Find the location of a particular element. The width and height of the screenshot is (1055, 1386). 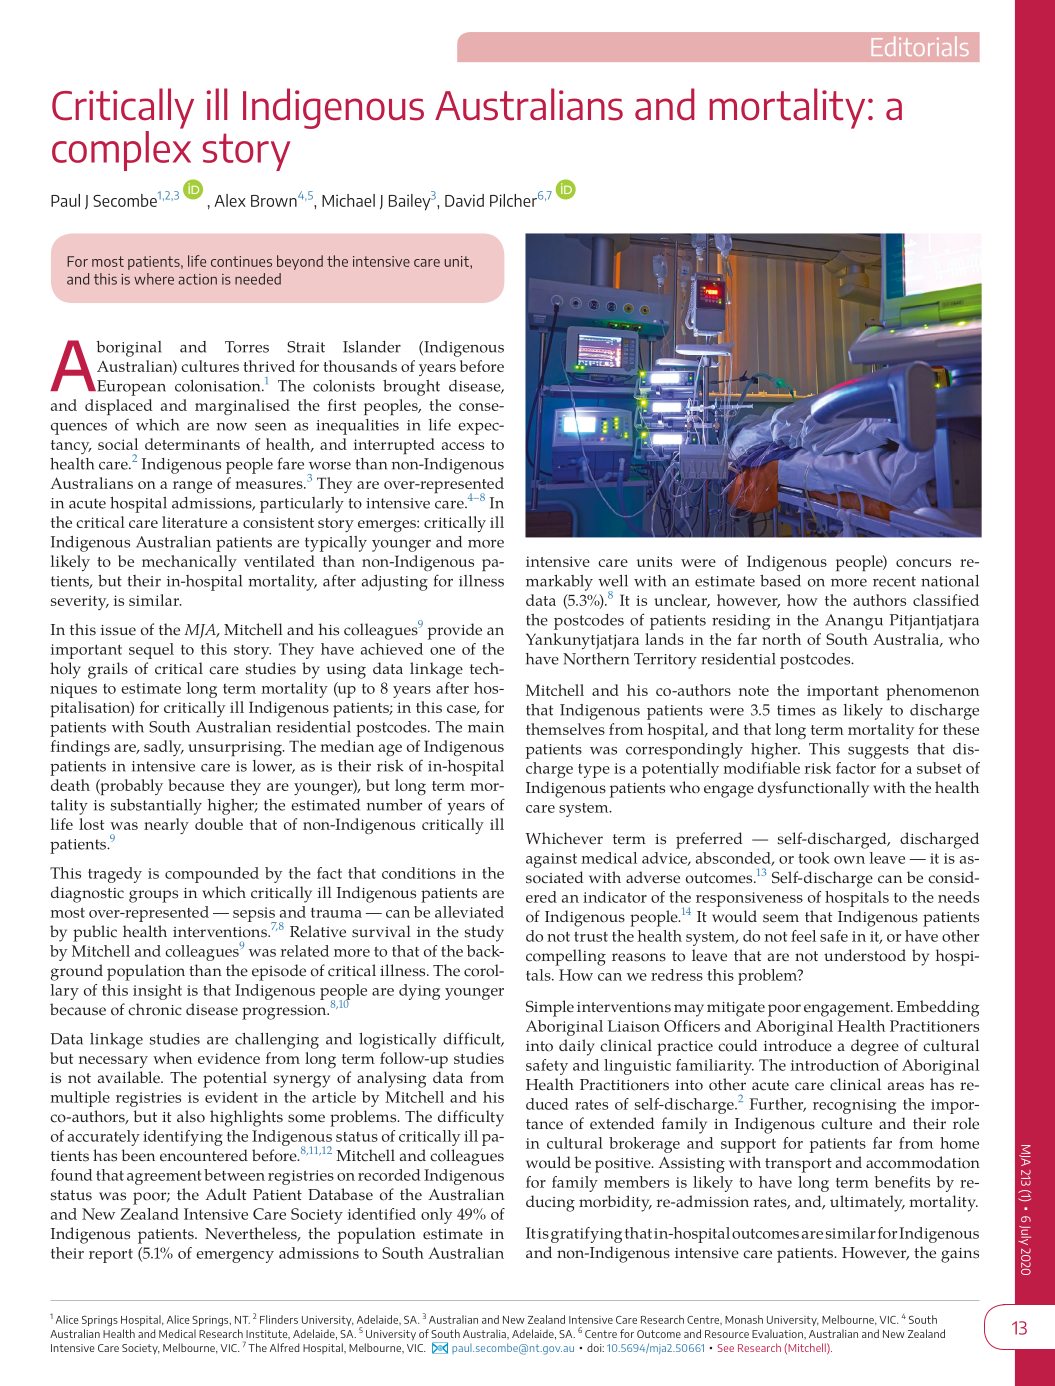

sequel is located at coordinates (151, 651).
